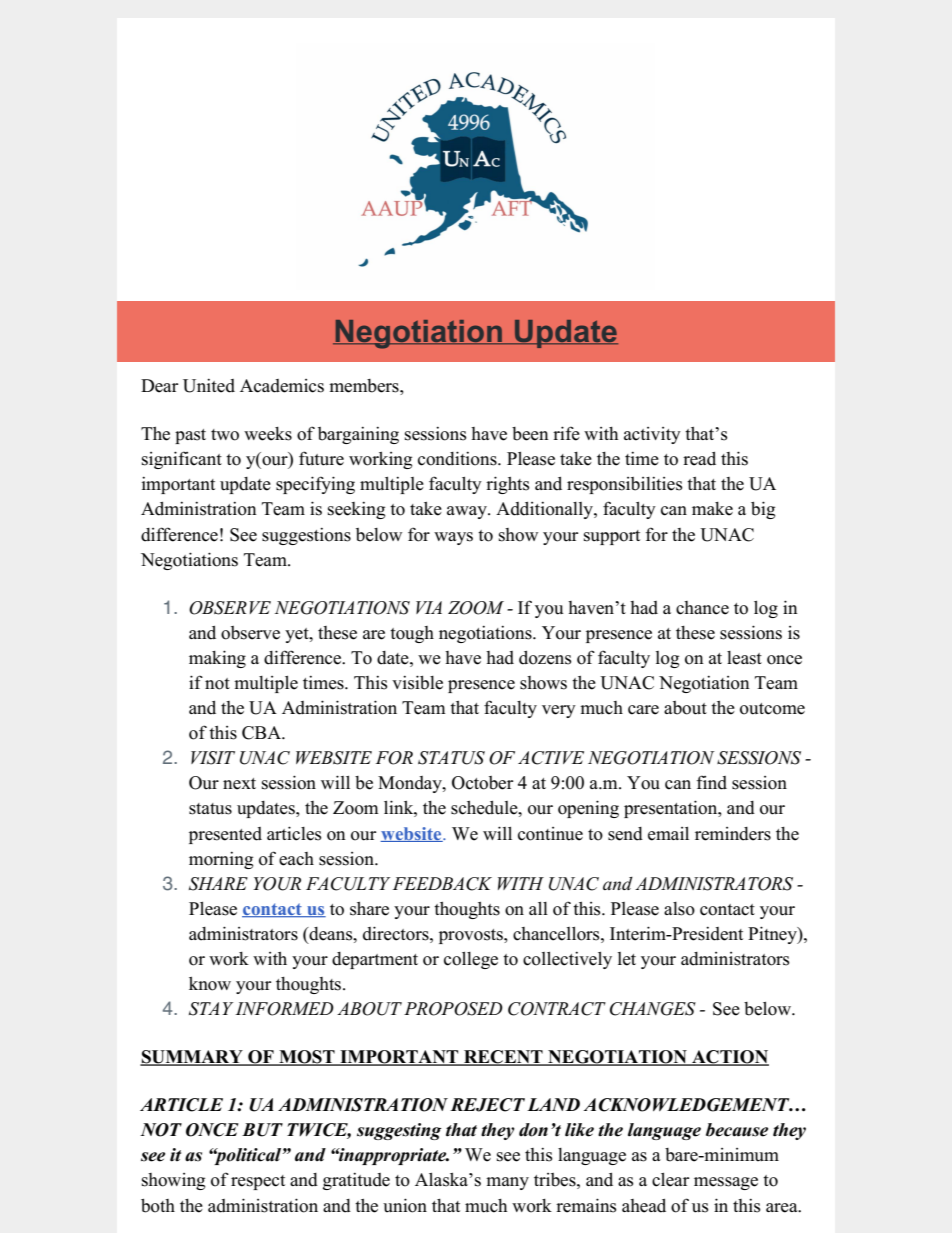 This screenshot has width=952, height=1233. Describe the element at coordinates (726, 1183) in the screenshot. I see `message` at that location.
